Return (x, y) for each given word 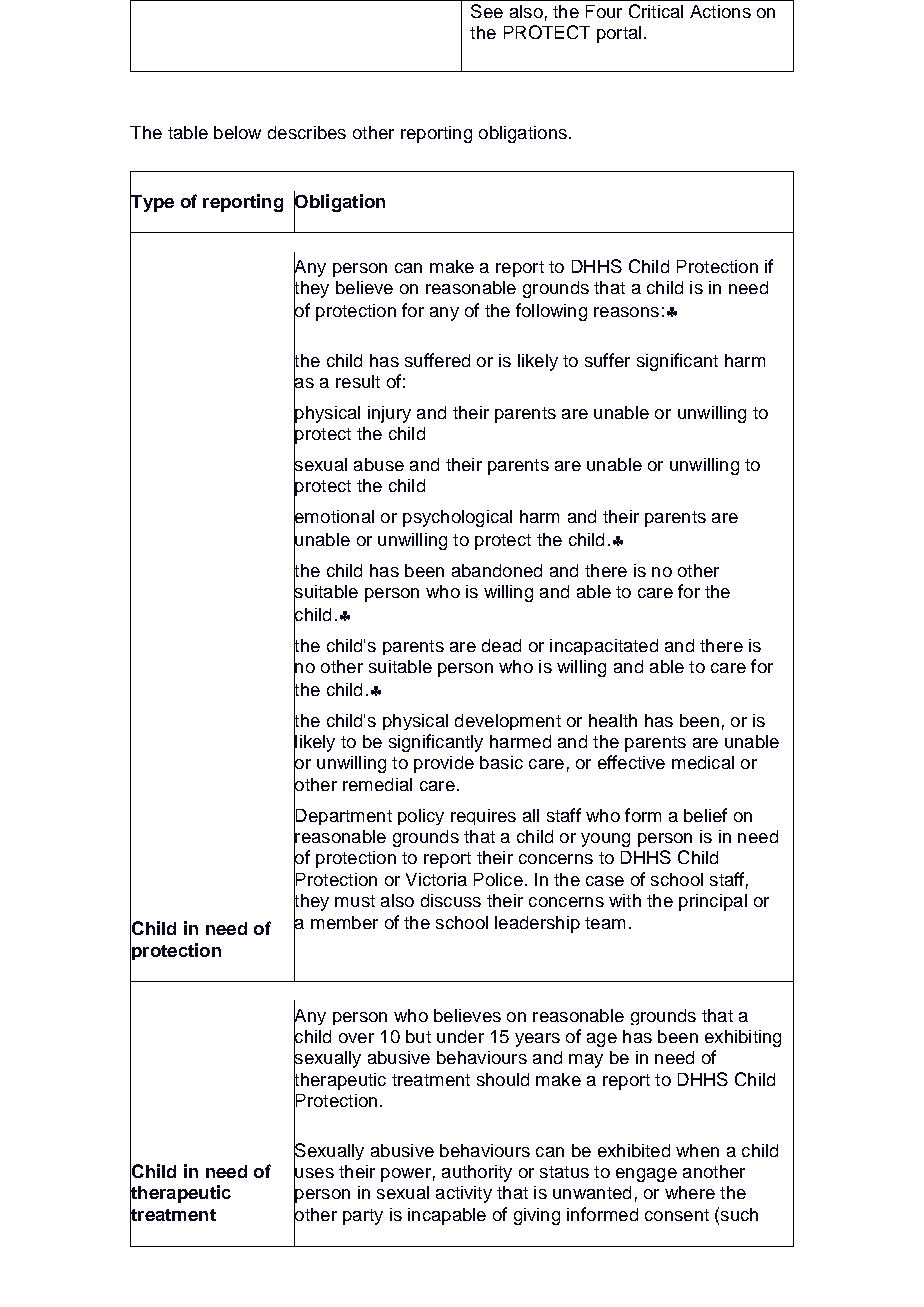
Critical (656, 11)
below (237, 132)
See (487, 11)
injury (389, 414)
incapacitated (604, 647)
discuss (451, 900)
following (551, 312)
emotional (334, 516)
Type (152, 203)
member (344, 922)
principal (713, 902)
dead (501, 645)
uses (314, 1173)
